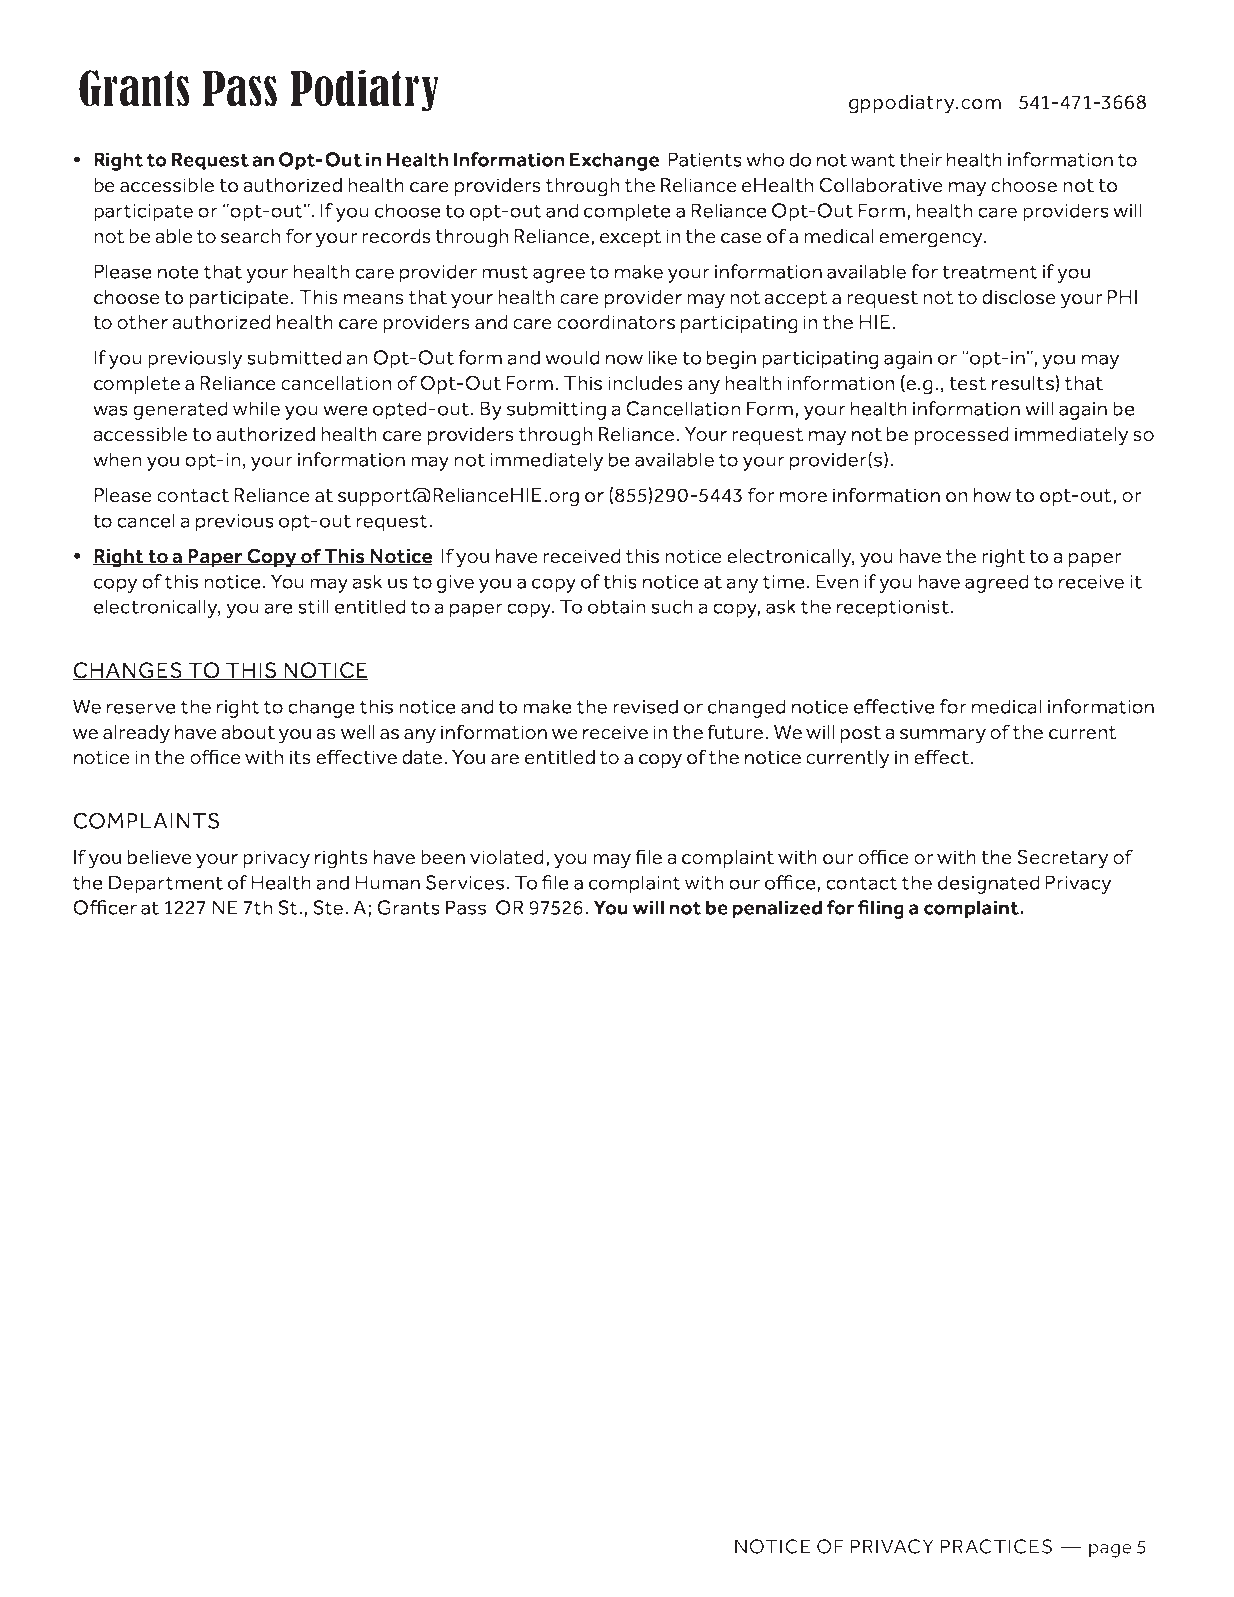 This screenshot has width=1234, height=1597. What do you see at coordinates (313, 606) in the screenshot?
I see `still` at bounding box center [313, 606].
